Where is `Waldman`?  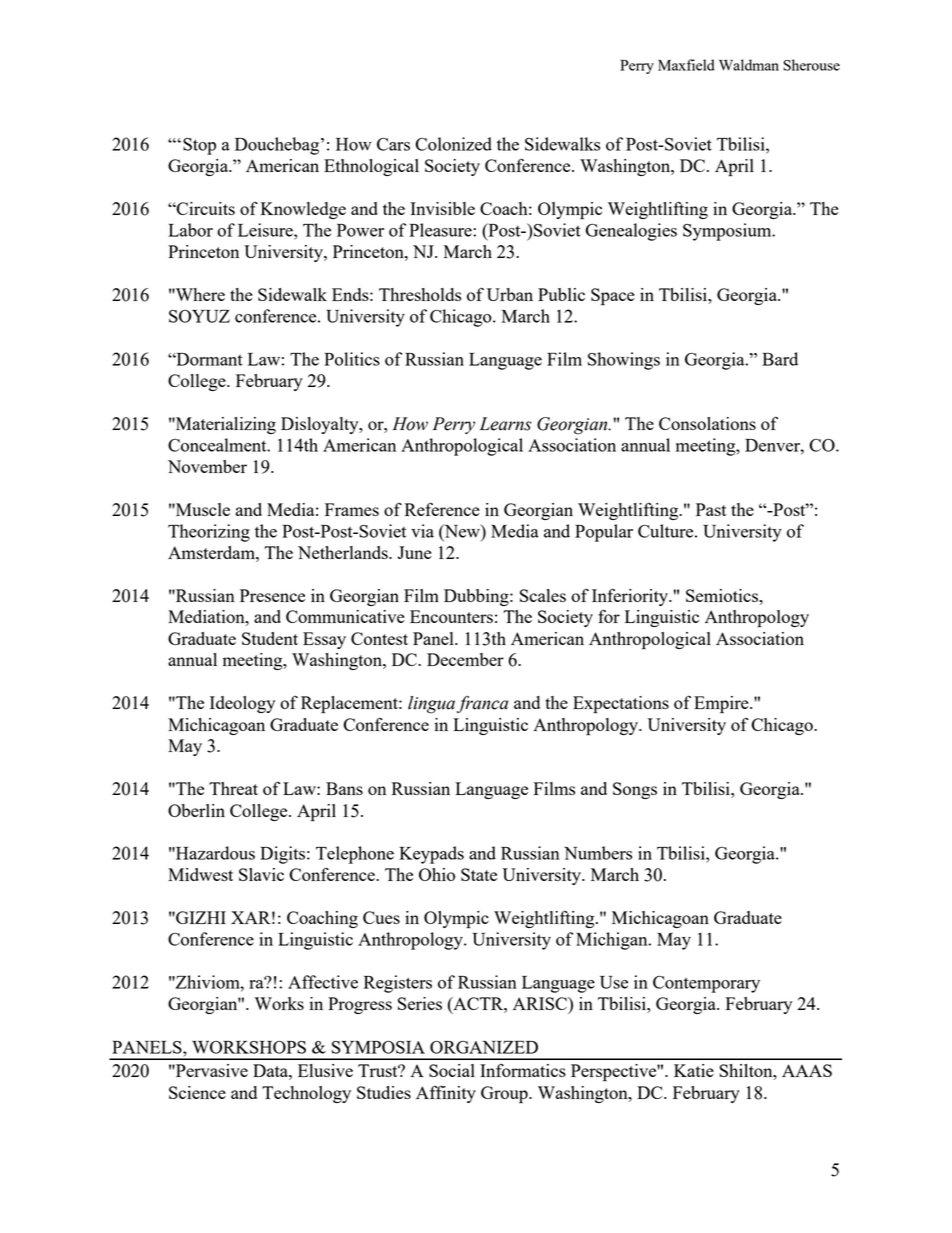 Waldman is located at coordinates (749, 65).
